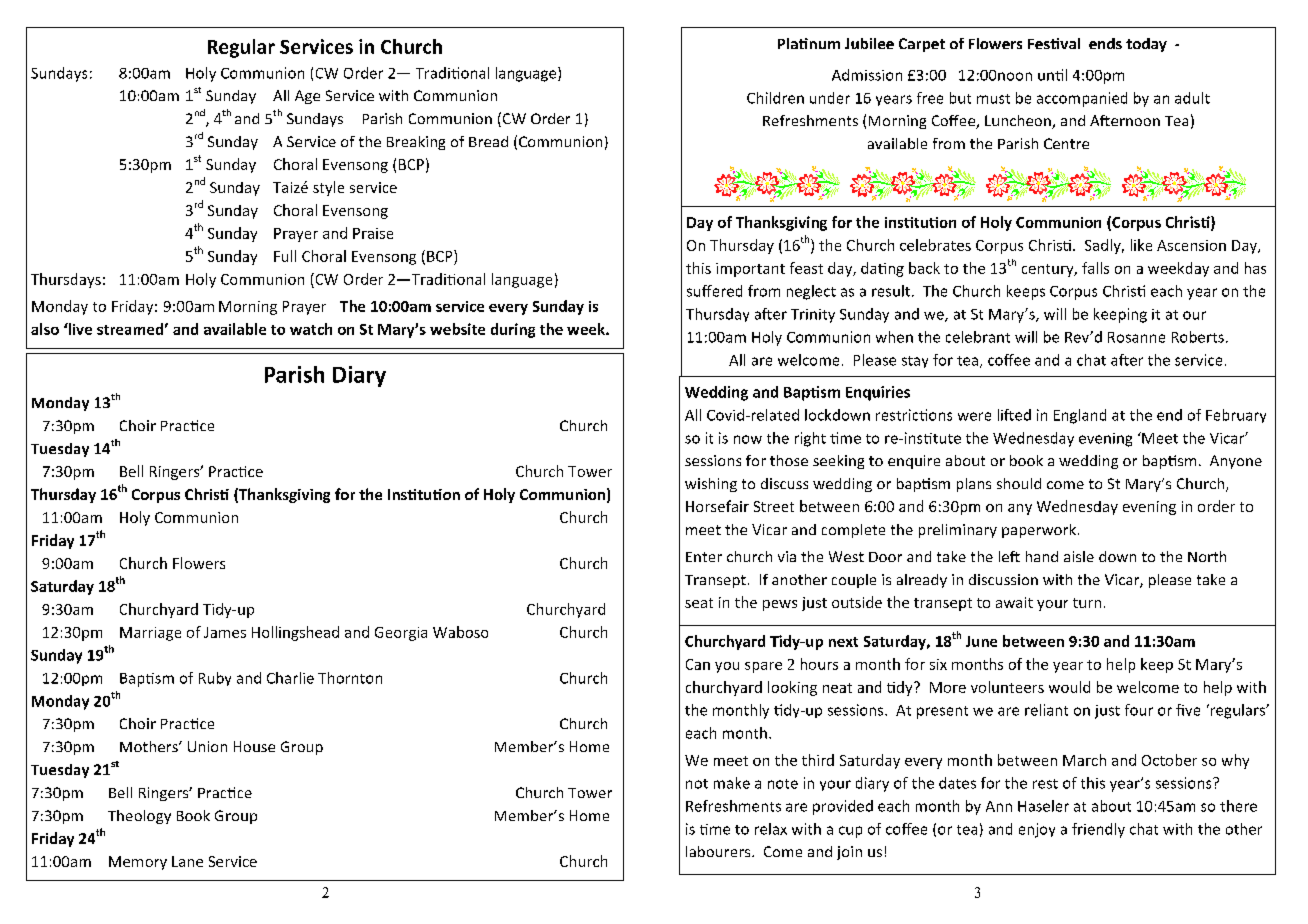  What do you see at coordinates (1052, 75) in the document?
I see `until` at bounding box center [1052, 75].
